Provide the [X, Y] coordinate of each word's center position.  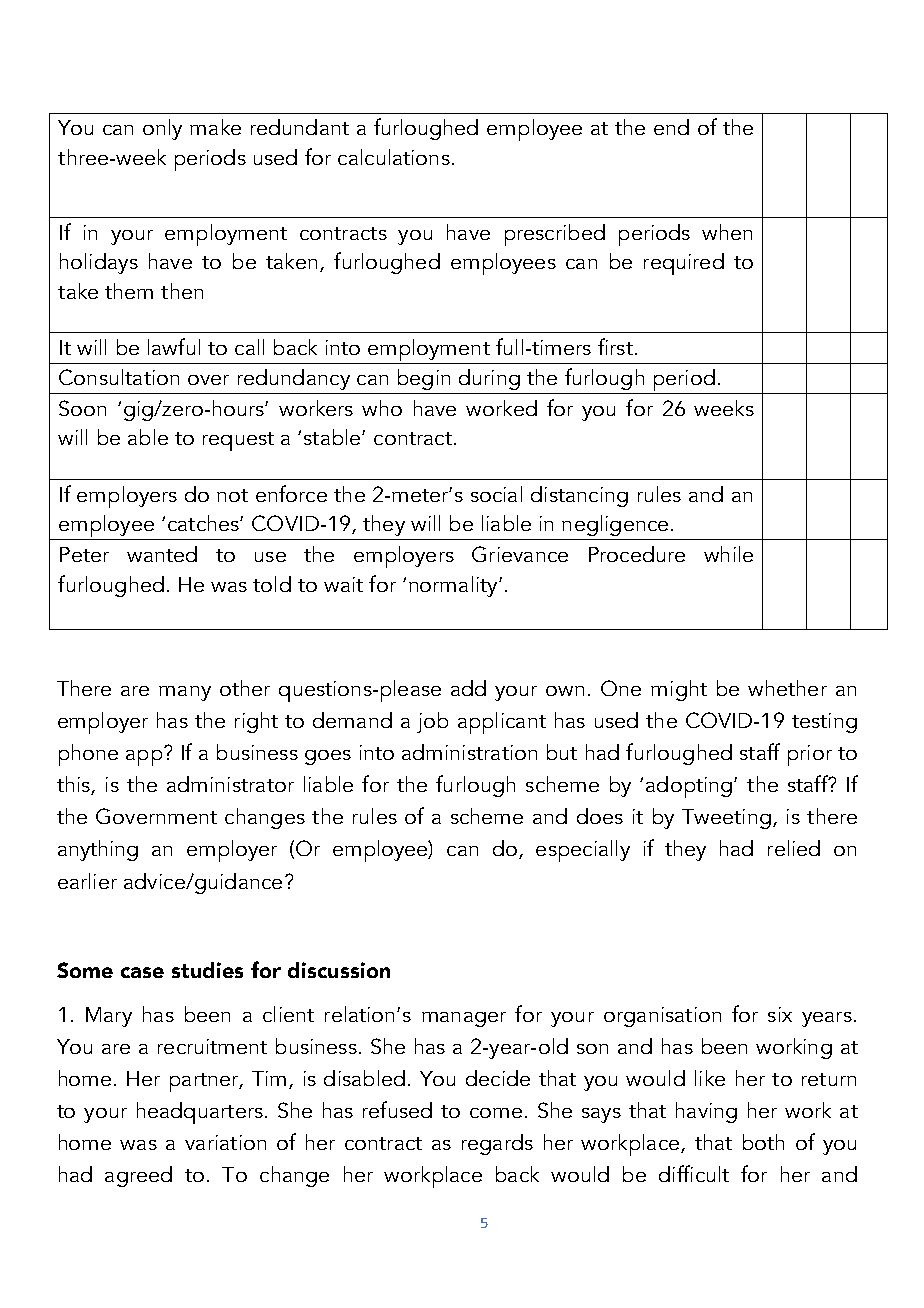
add [468, 688]
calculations [394, 157]
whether [787, 688]
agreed [138, 1176]
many [185, 693]
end [671, 127]
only [162, 129]
